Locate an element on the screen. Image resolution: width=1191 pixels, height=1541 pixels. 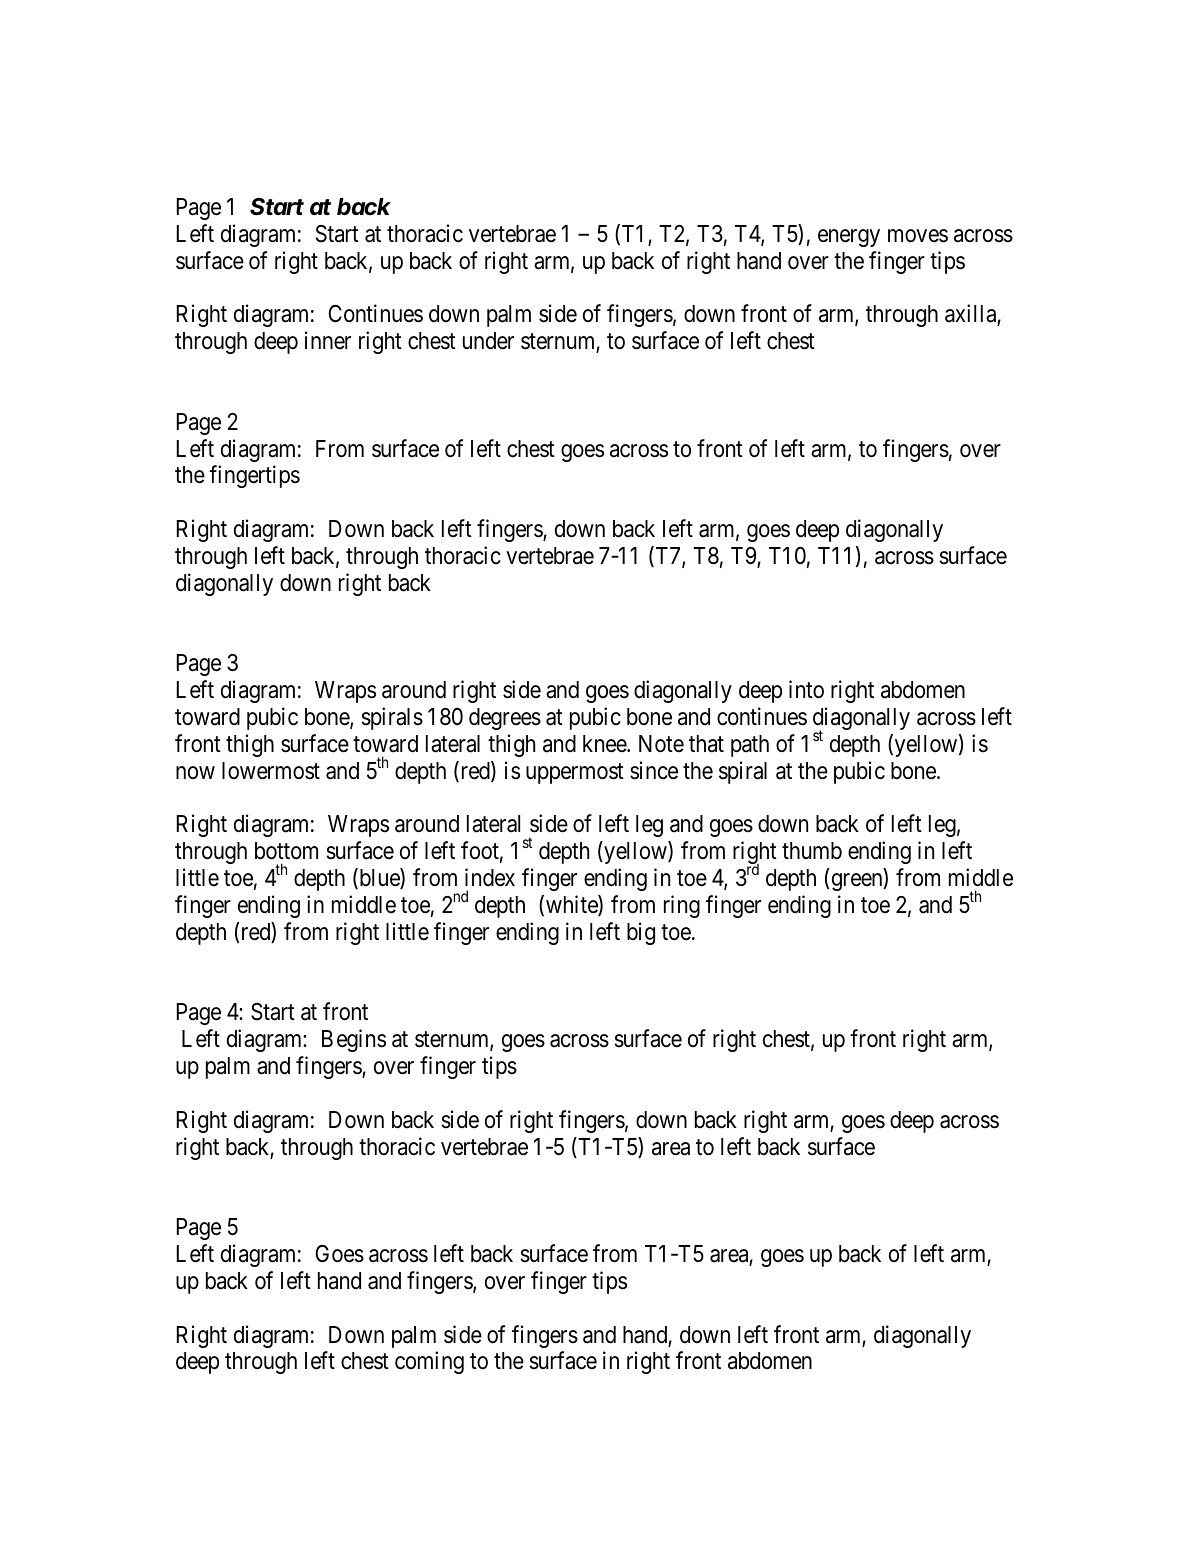
lowermost is located at coordinates (271, 771).
